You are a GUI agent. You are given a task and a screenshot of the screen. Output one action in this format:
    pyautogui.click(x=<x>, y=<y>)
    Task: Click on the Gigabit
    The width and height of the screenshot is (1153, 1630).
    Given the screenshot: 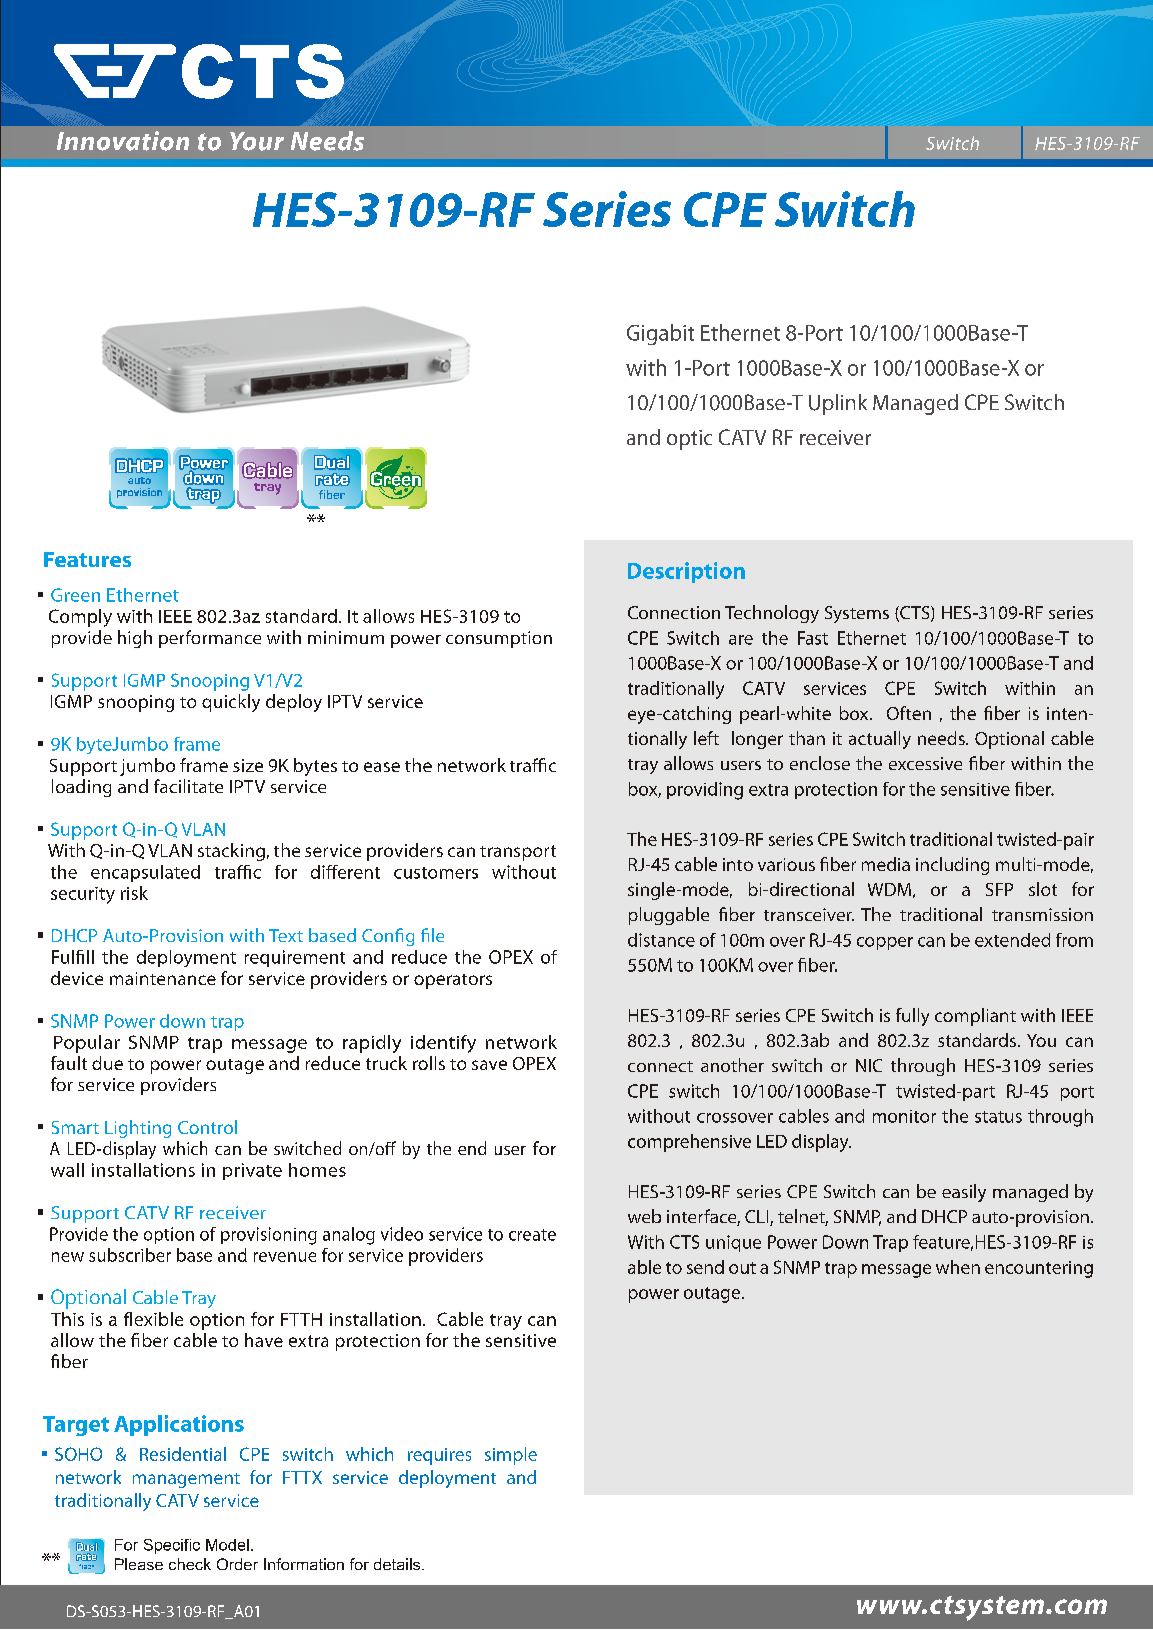 What is the action you would take?
    pyautogui.click(x=660, y=334)
